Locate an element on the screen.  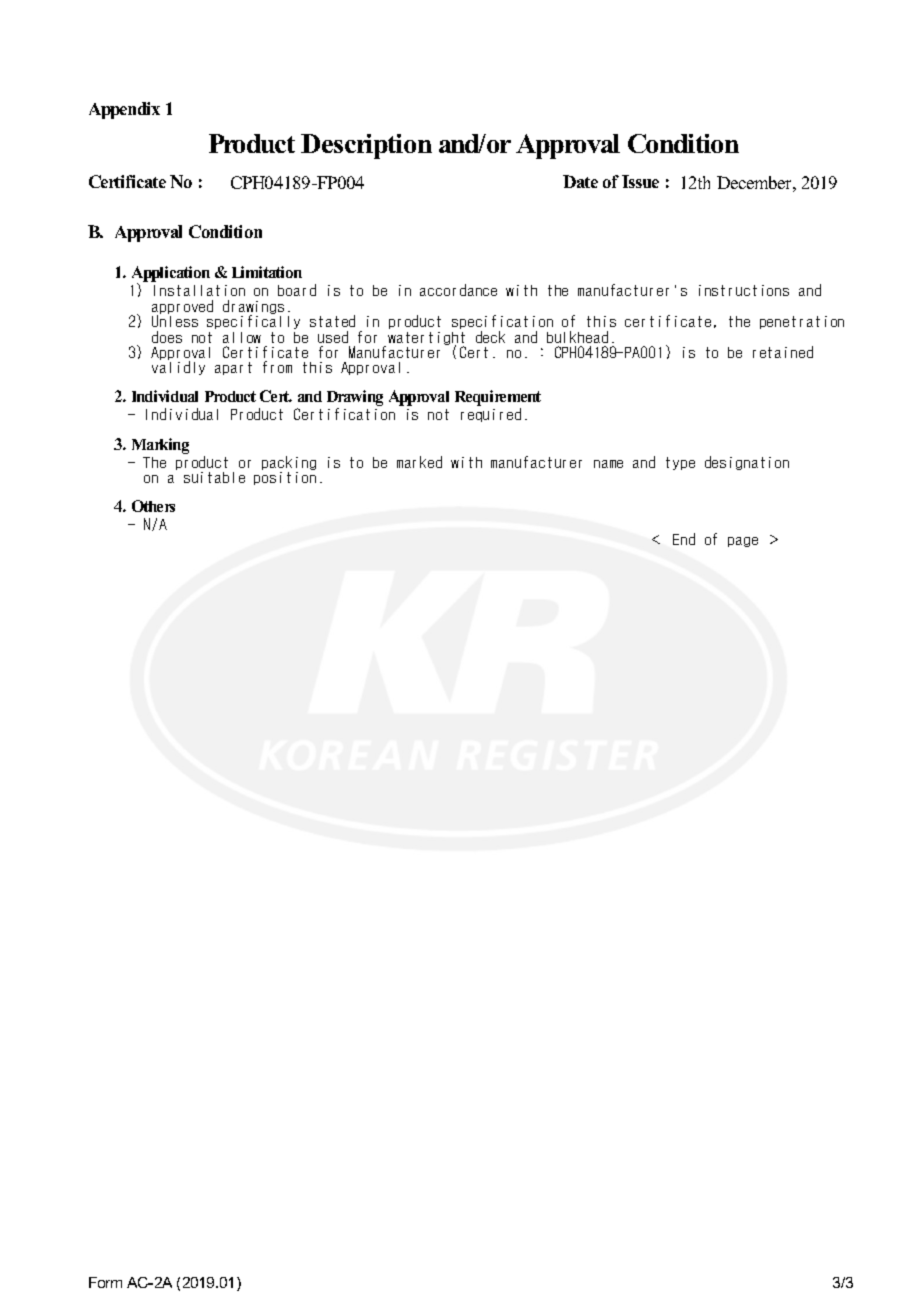
page is located at coordinates (743, 542).
